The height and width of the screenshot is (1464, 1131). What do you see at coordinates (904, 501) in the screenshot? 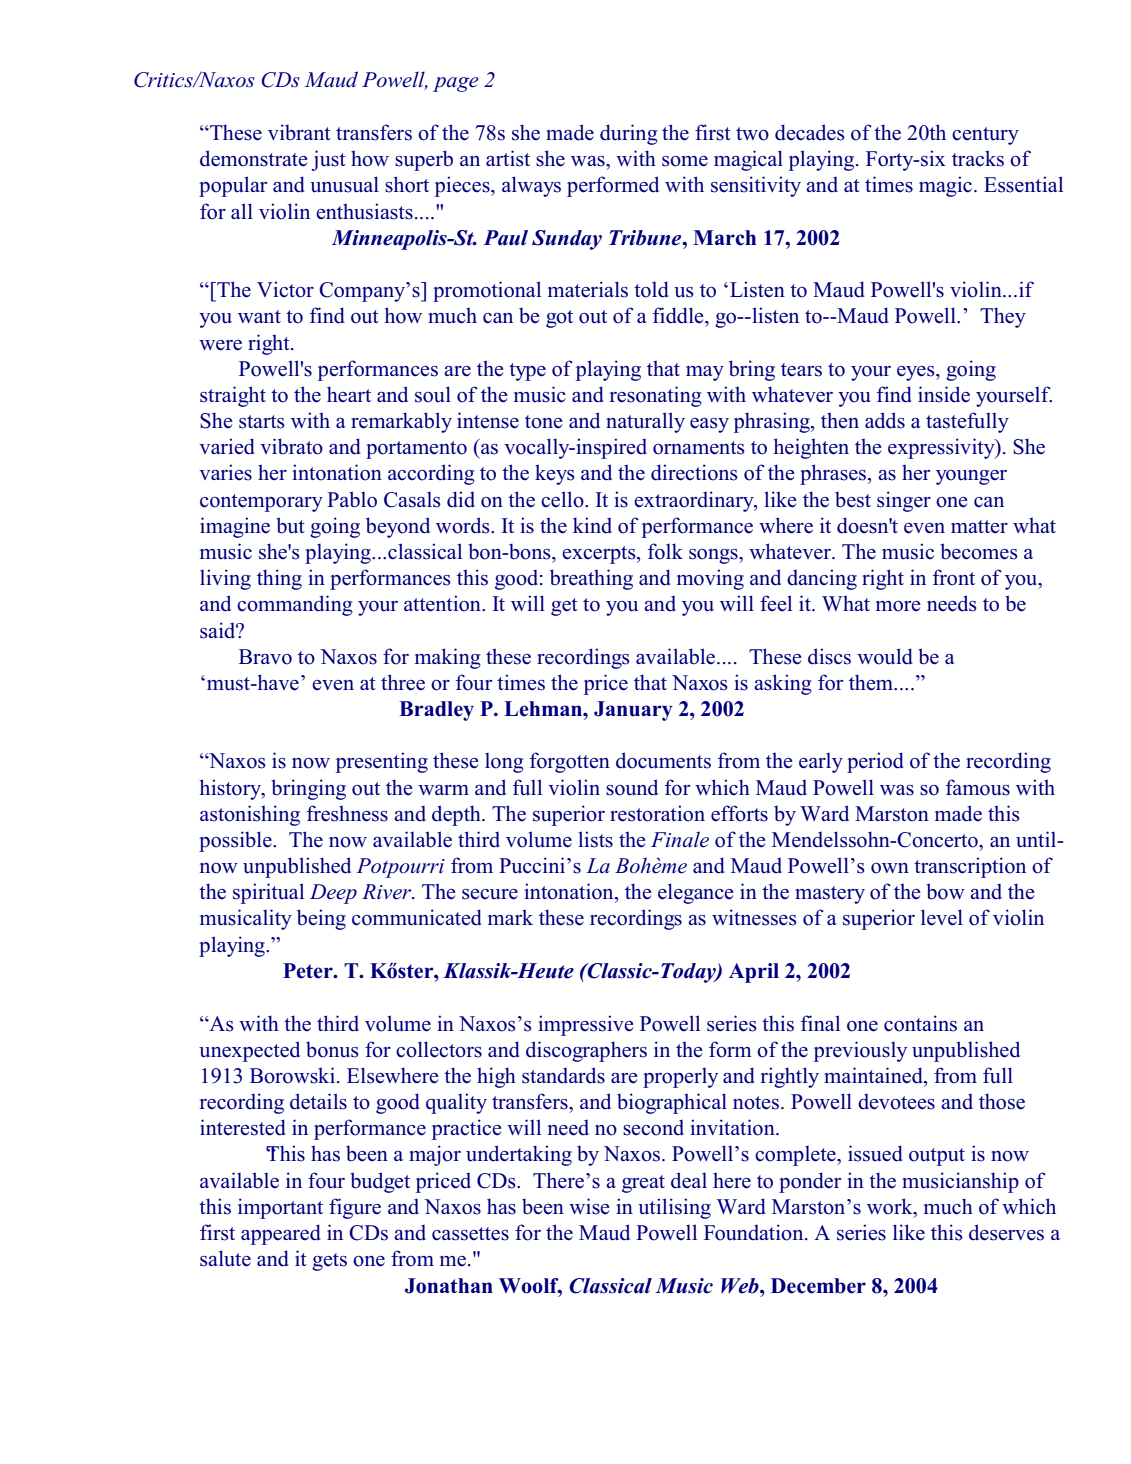
I see `singer` at bounding box center [904, 501].
